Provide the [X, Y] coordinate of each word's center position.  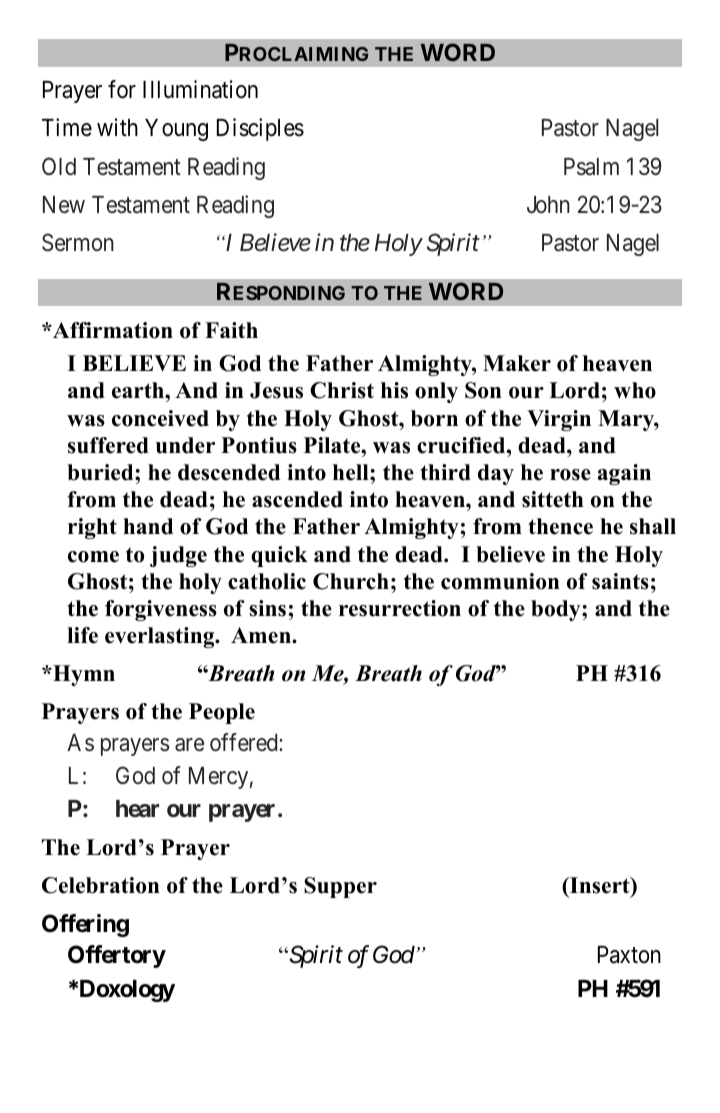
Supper [340, 887]
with [117, 127]
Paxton [629, 955]
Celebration [100, 885]
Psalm [591, 167]
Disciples [260, 129]
